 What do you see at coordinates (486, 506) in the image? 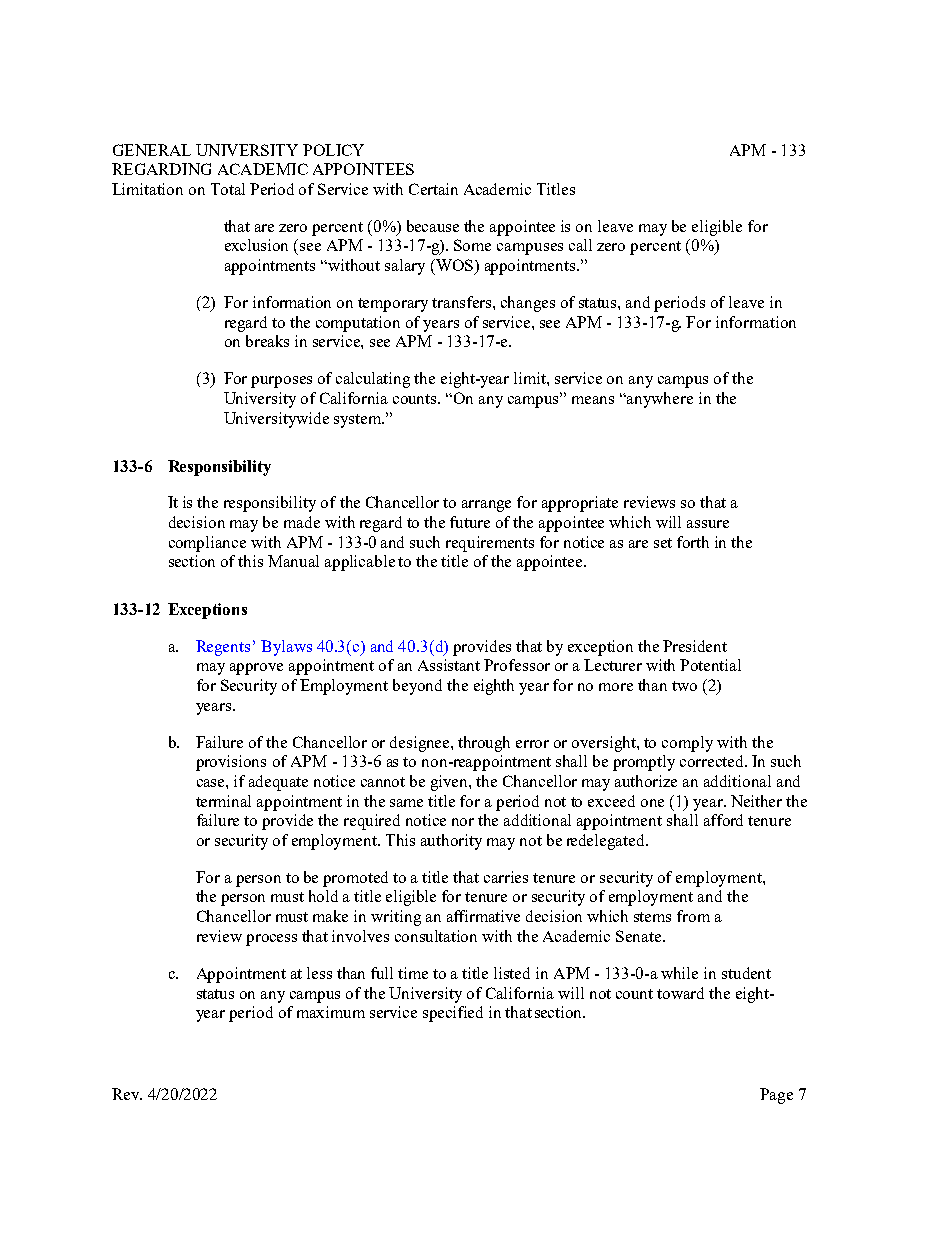
I see `arrange` at bounding box center [486, 506].
